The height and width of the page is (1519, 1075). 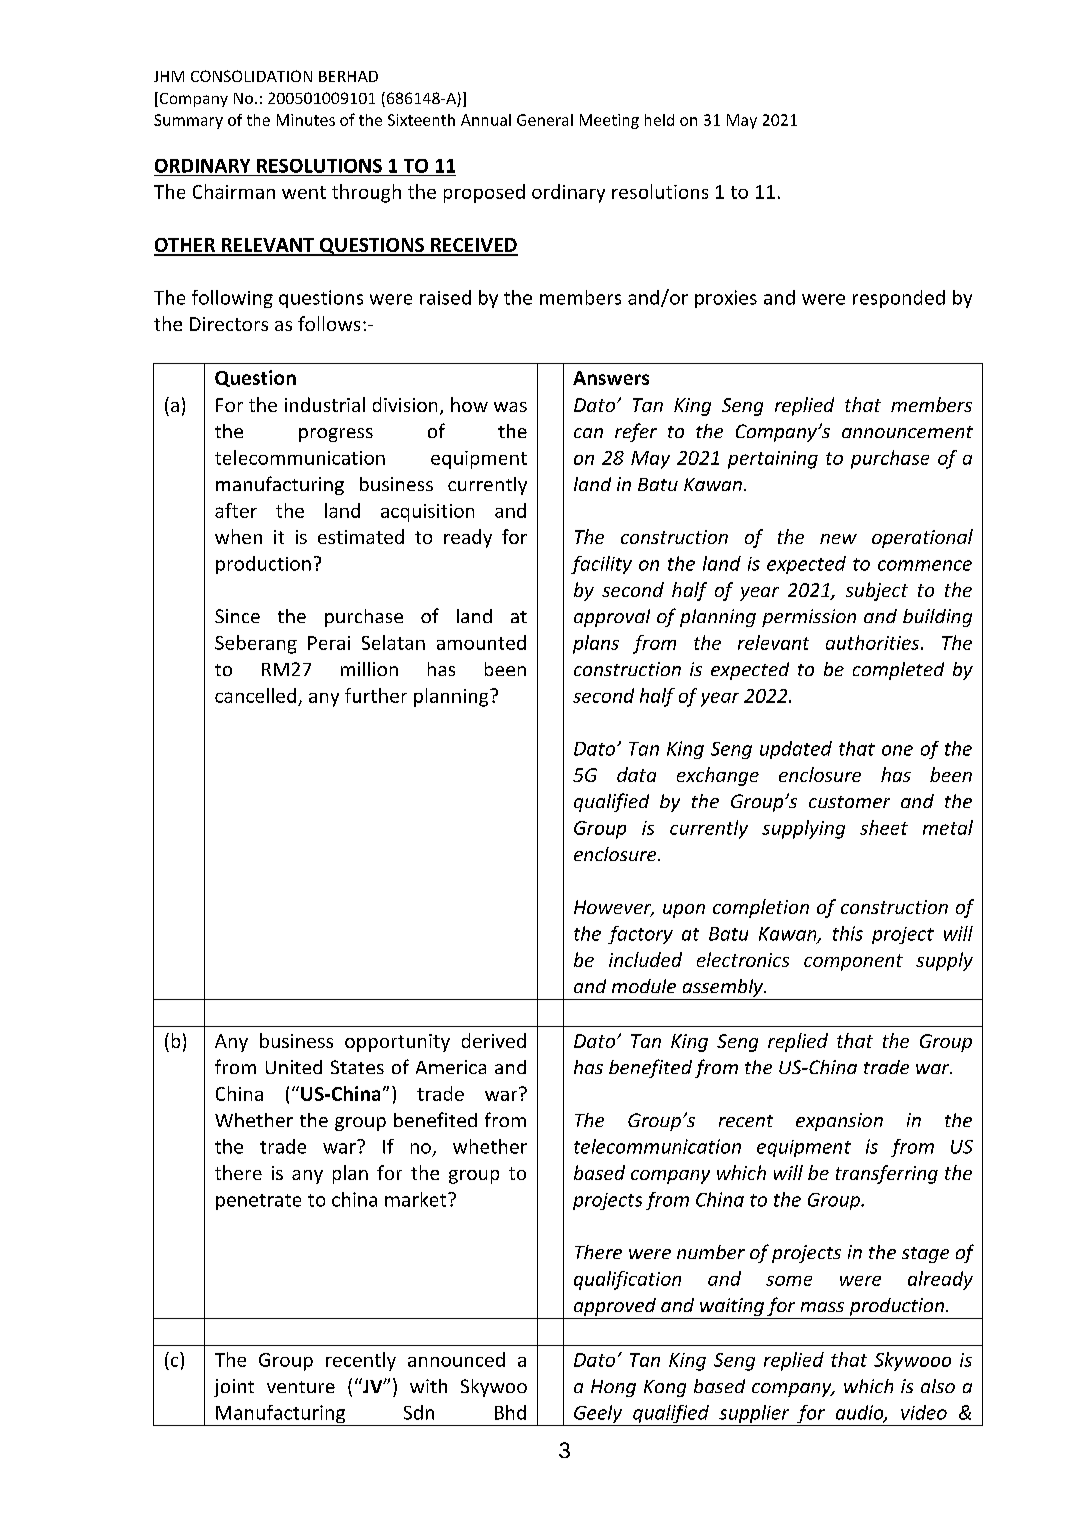 I want to click on cancelled, so click(x=255, y=695).
